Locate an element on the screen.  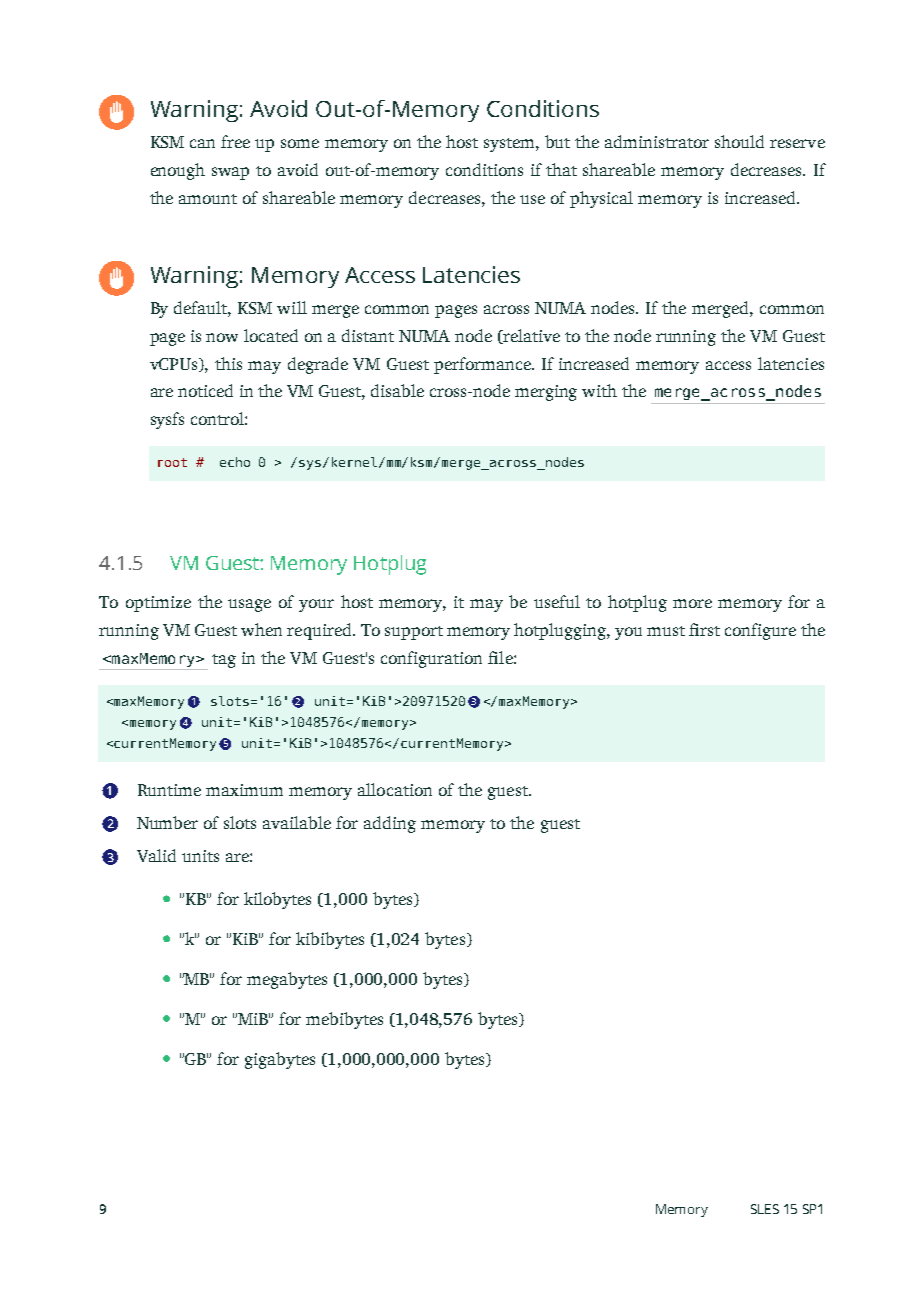
that is located at coordinates (561, 169).
